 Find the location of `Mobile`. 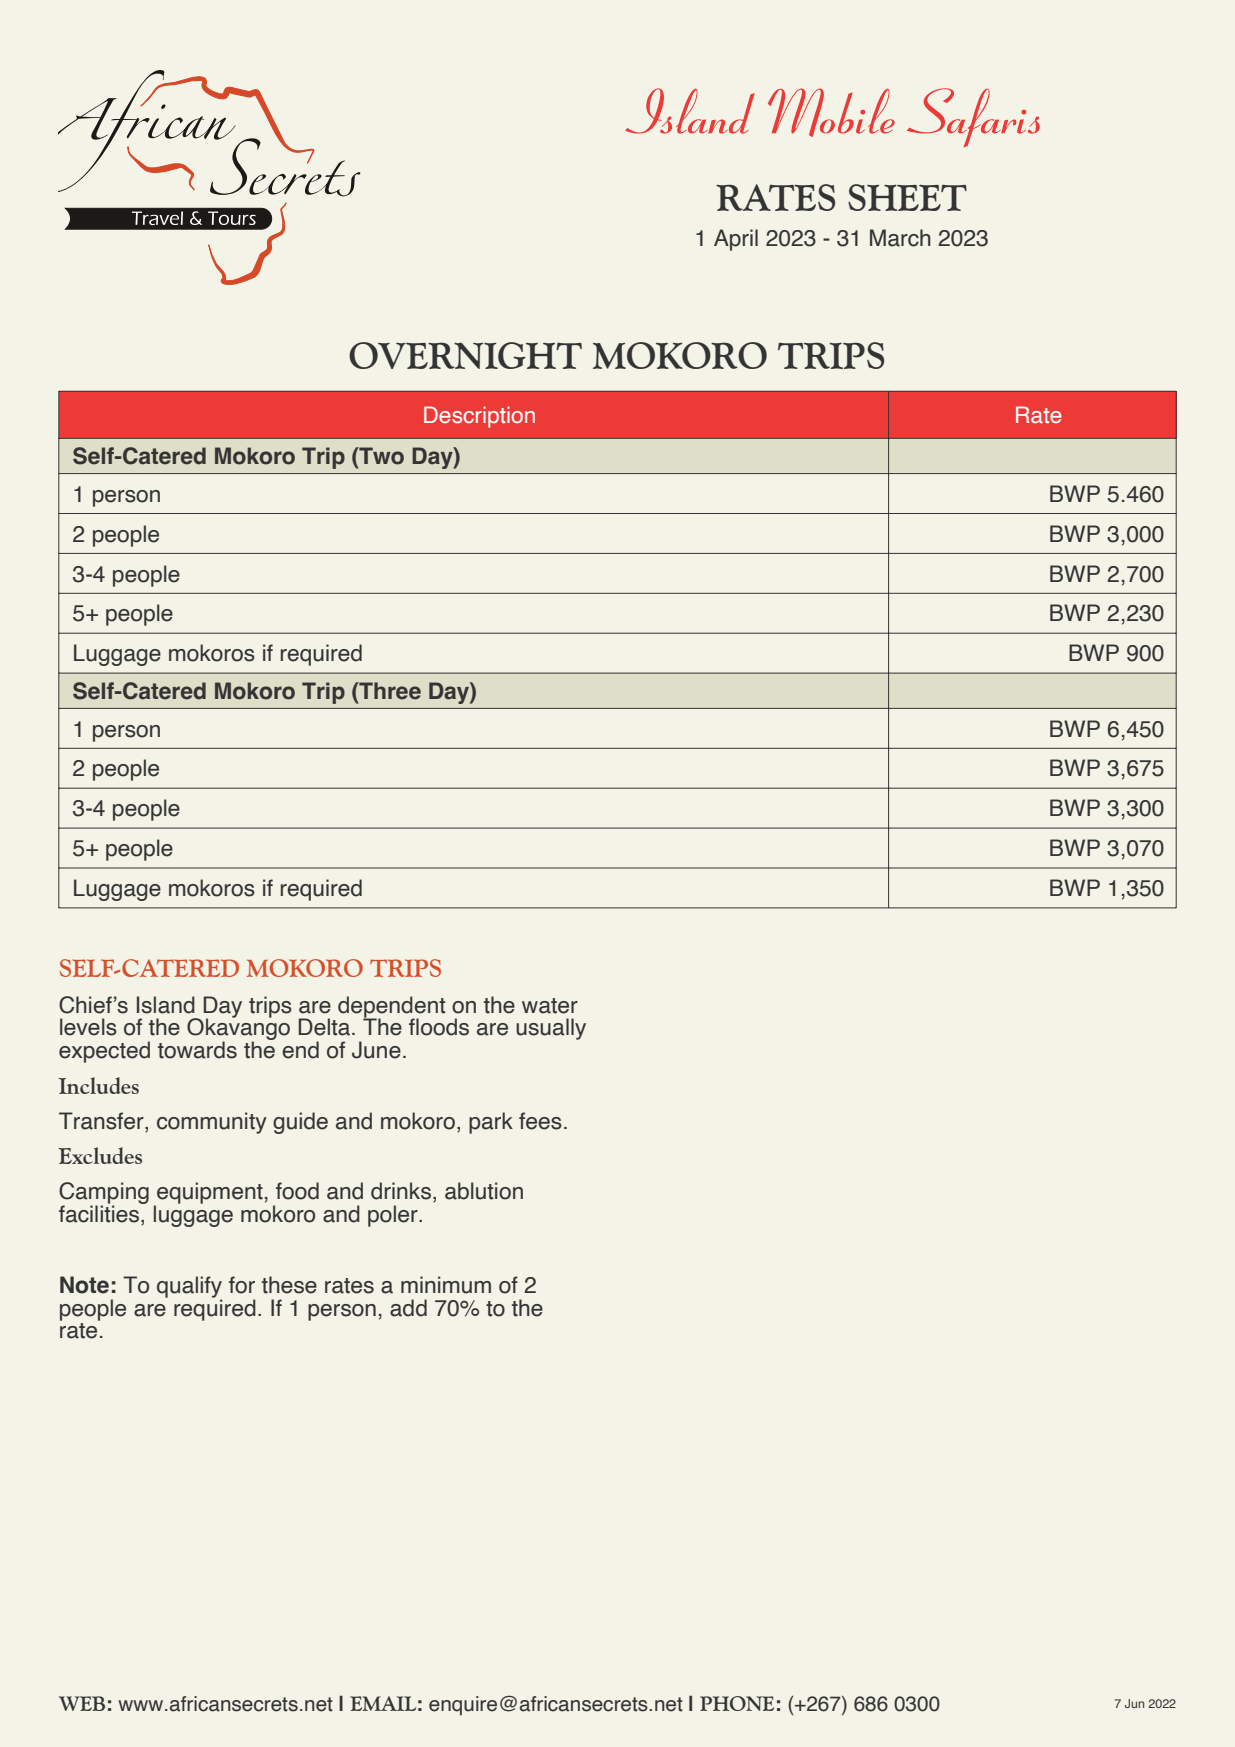

Mobile is located at coordinates (831, 112).
